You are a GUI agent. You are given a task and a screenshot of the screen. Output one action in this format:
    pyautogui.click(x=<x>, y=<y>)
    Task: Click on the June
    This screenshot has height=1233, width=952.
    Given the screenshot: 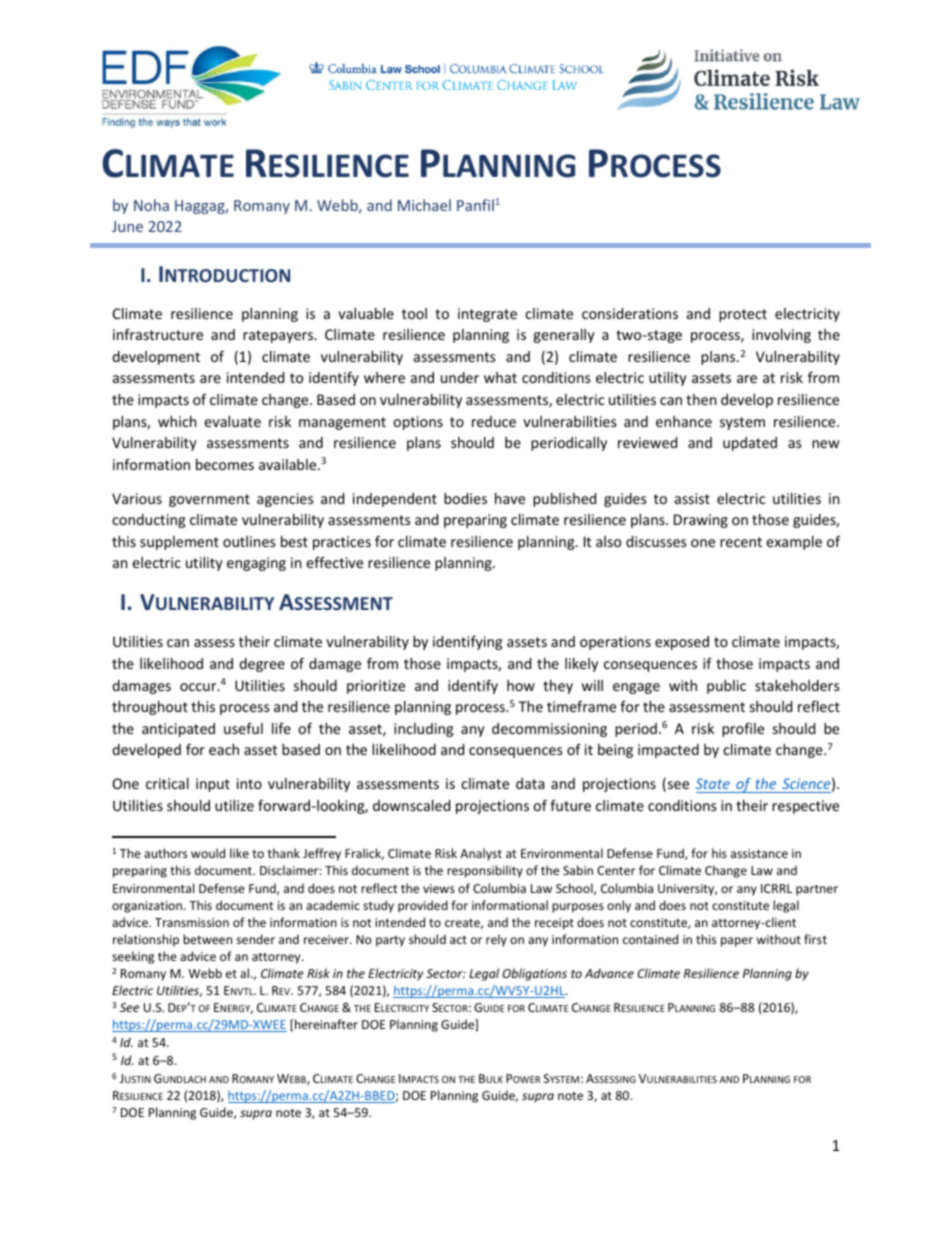 What is the action you would take?
    pyautogui.click(x=127, y=226)
